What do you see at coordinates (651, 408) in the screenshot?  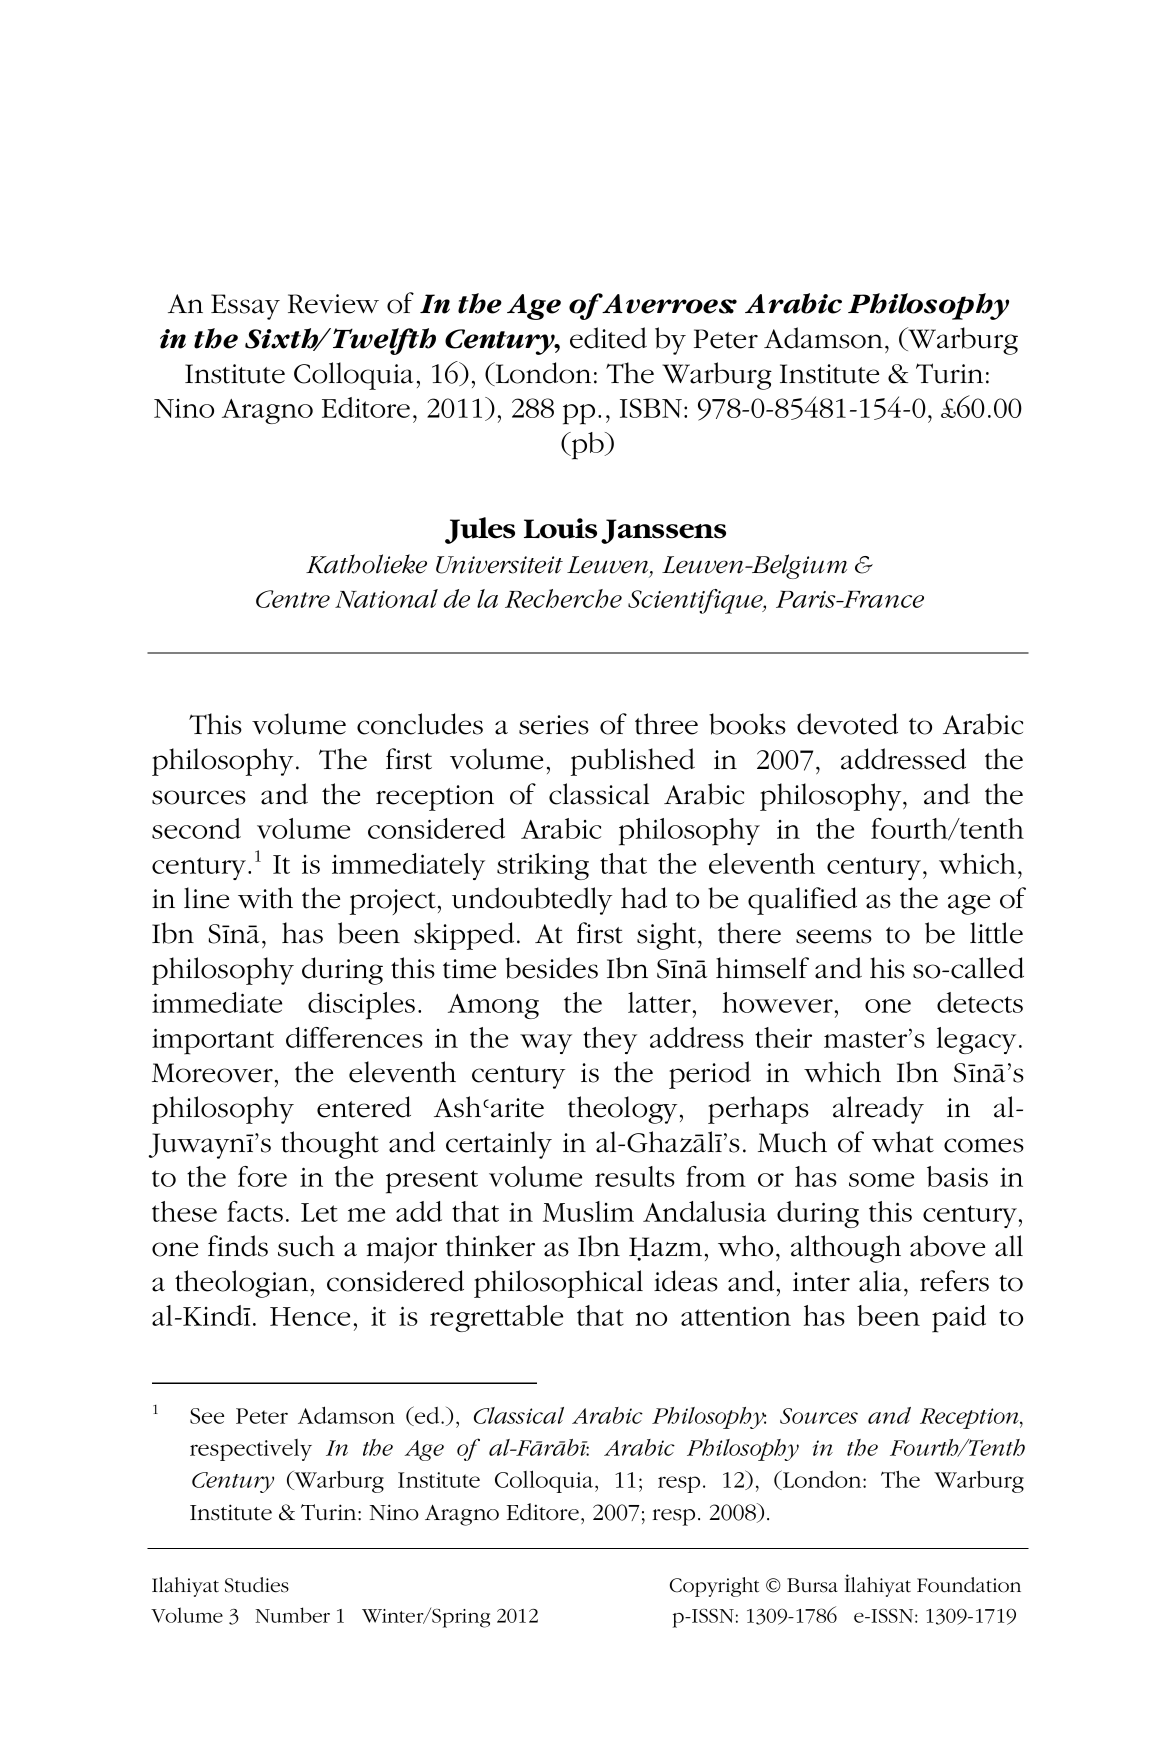 I see `ISBN` at bounding box center [651, 408].
